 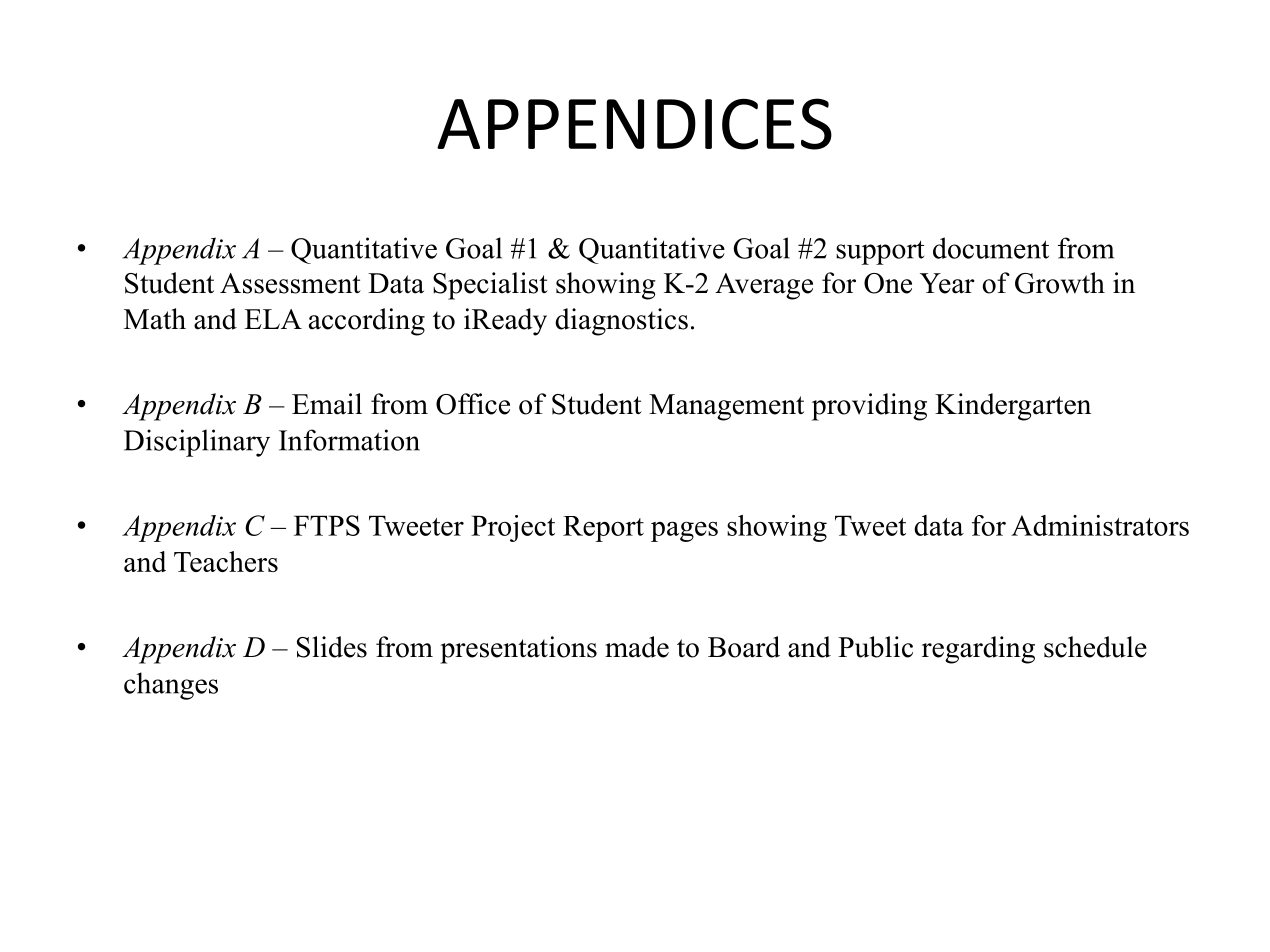 What do you see at coordinates (978, 650) in the screenshot?
I see `regarding` at bounding box center [978, 650].
